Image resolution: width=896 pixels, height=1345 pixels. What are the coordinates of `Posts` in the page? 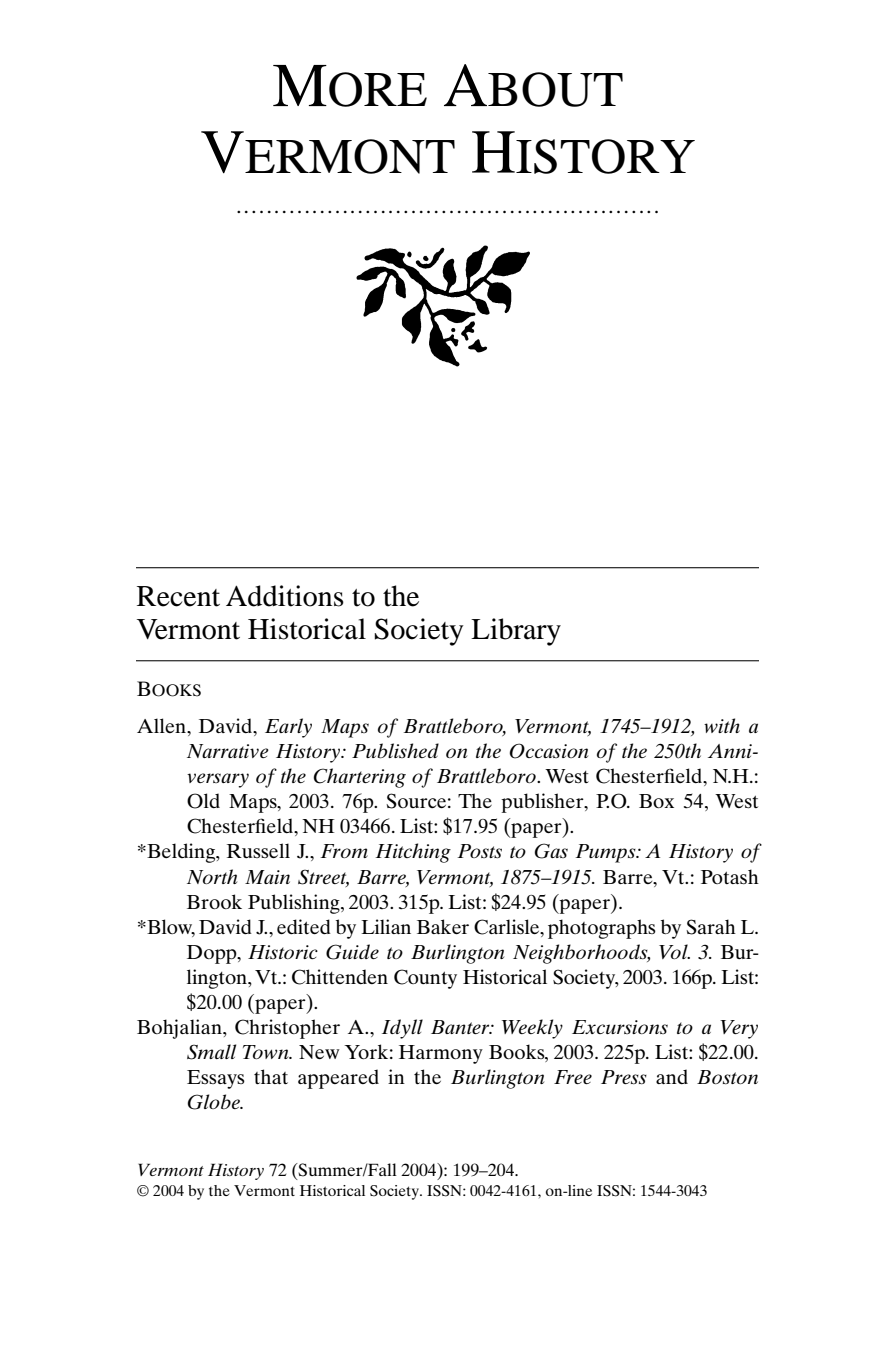 It's located at (480, 851).
